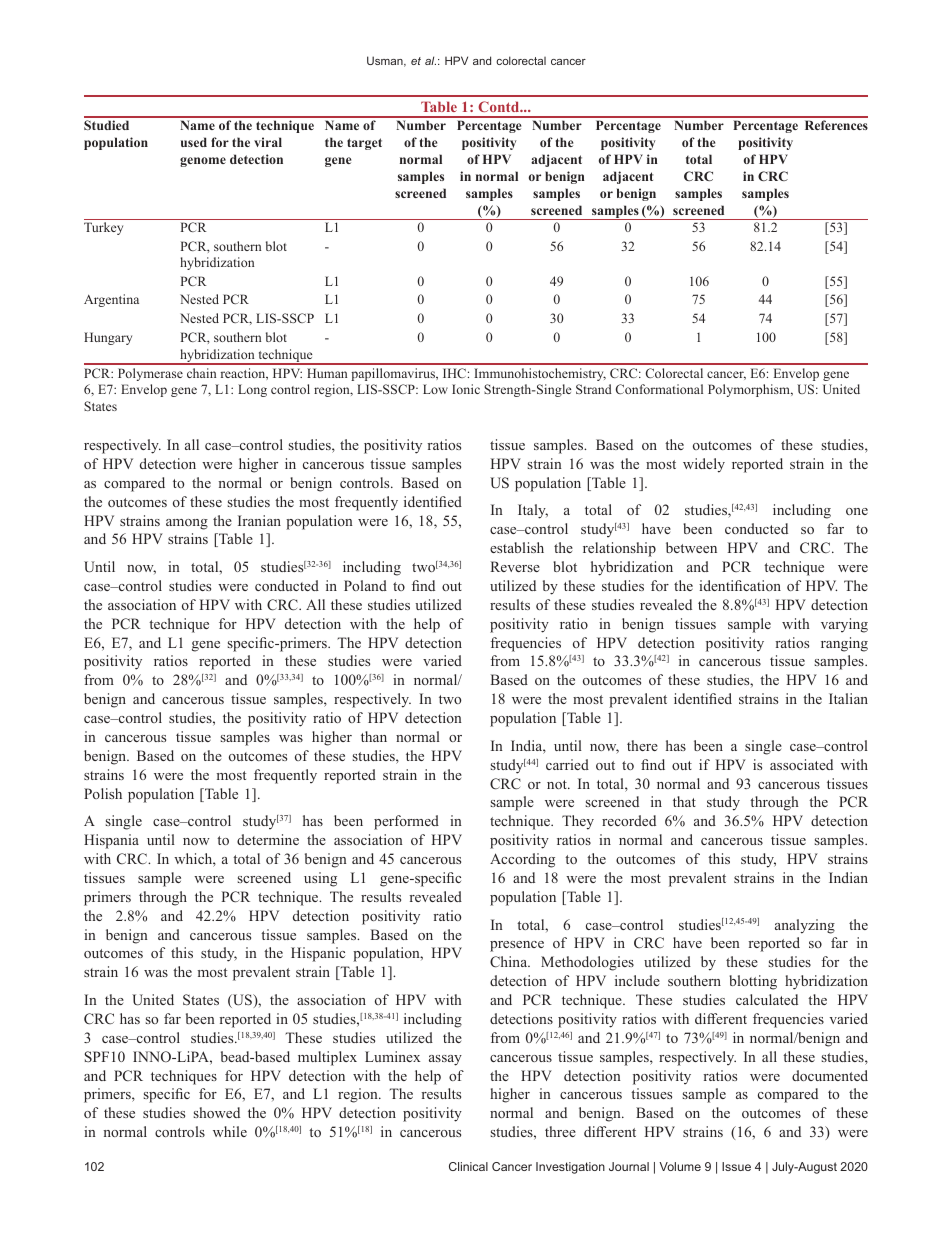  Describe the element at coordinates (194, 142) in the screenshot. I see `used` at that location.
